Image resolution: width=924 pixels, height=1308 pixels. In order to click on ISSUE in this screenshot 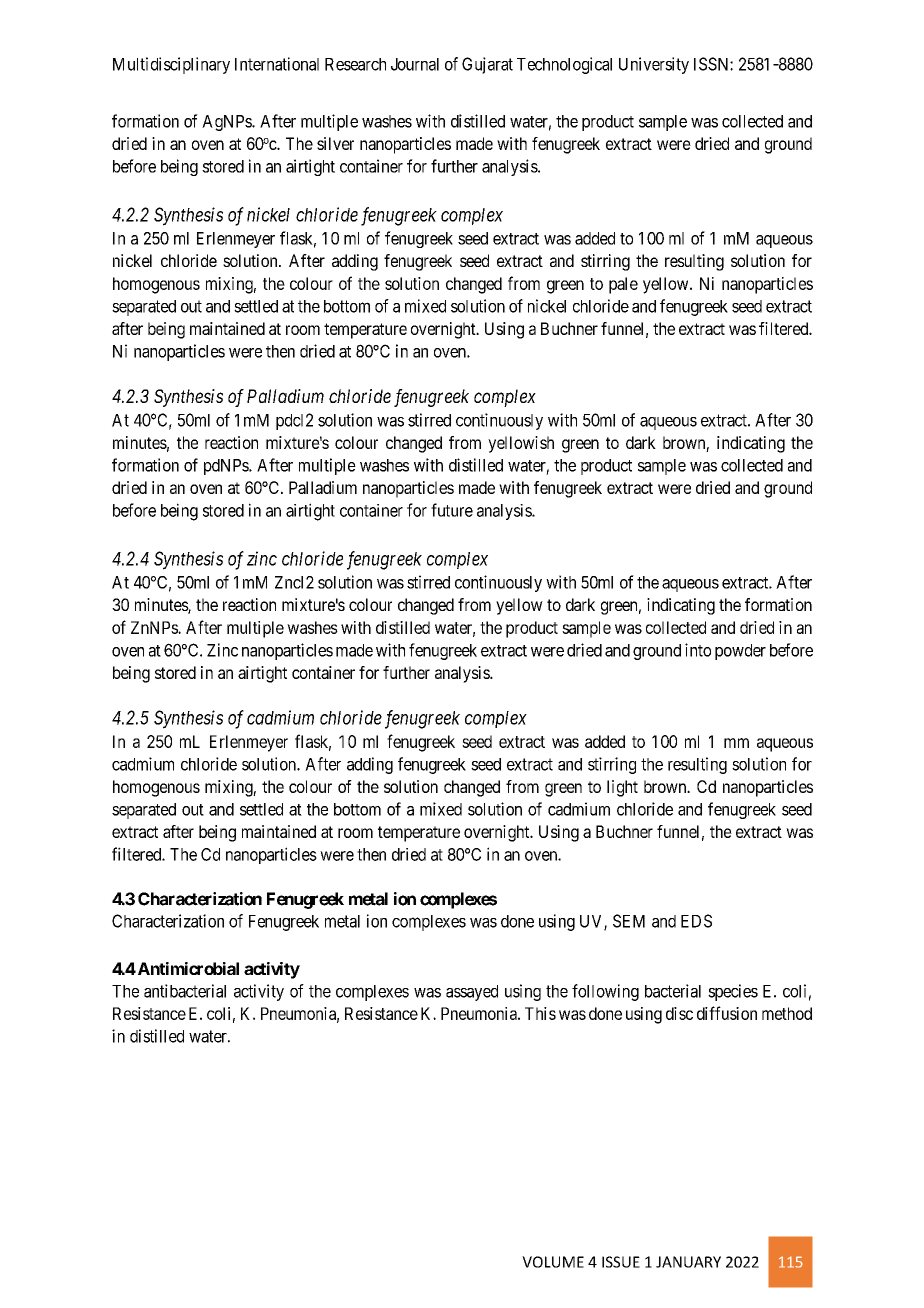, I will do `click(621, 1262)`.
